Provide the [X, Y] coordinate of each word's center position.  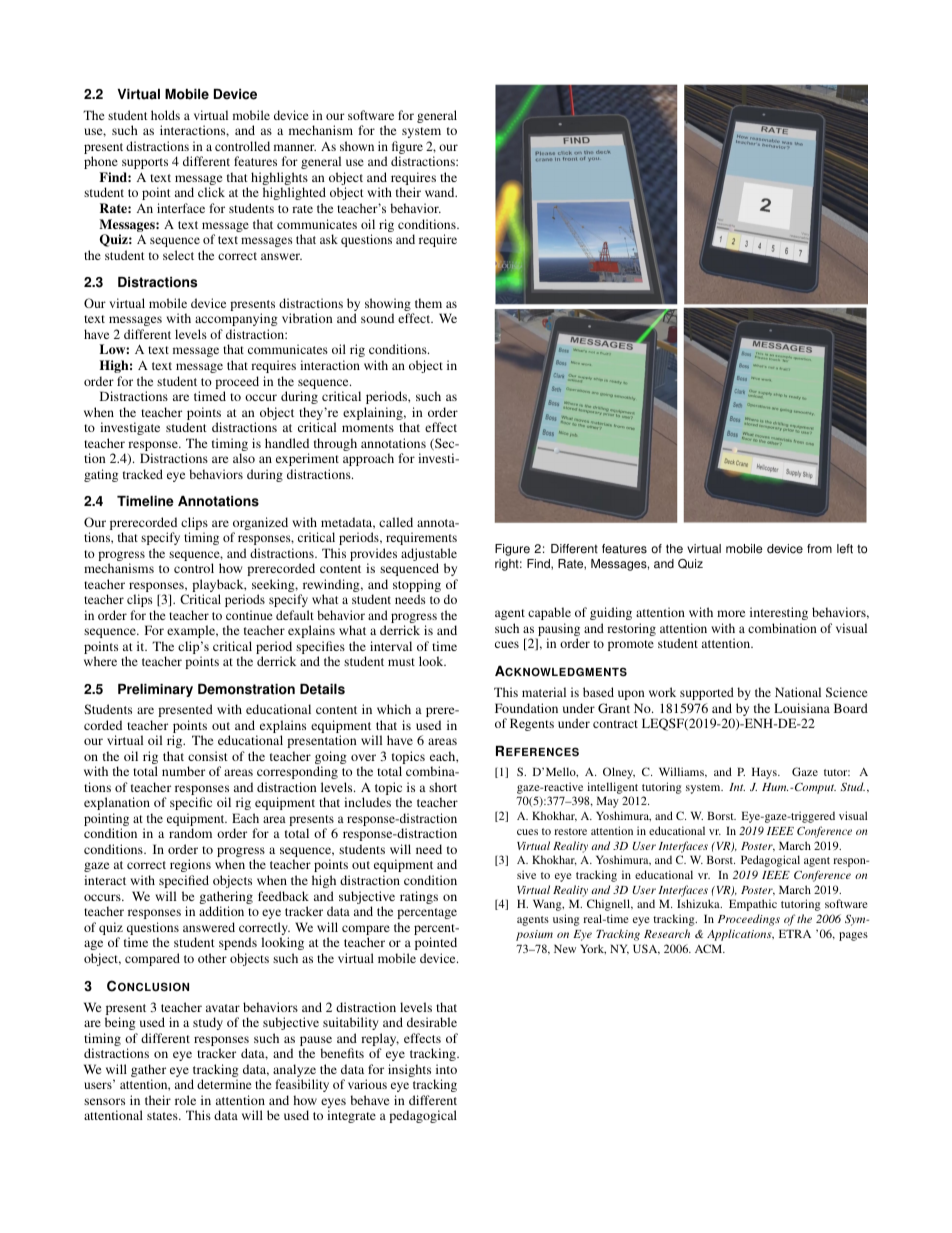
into [446, 1069]
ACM [710, 948]
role [185, 1100]
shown [357, 146]
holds [165, 115]
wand [441, 192]
